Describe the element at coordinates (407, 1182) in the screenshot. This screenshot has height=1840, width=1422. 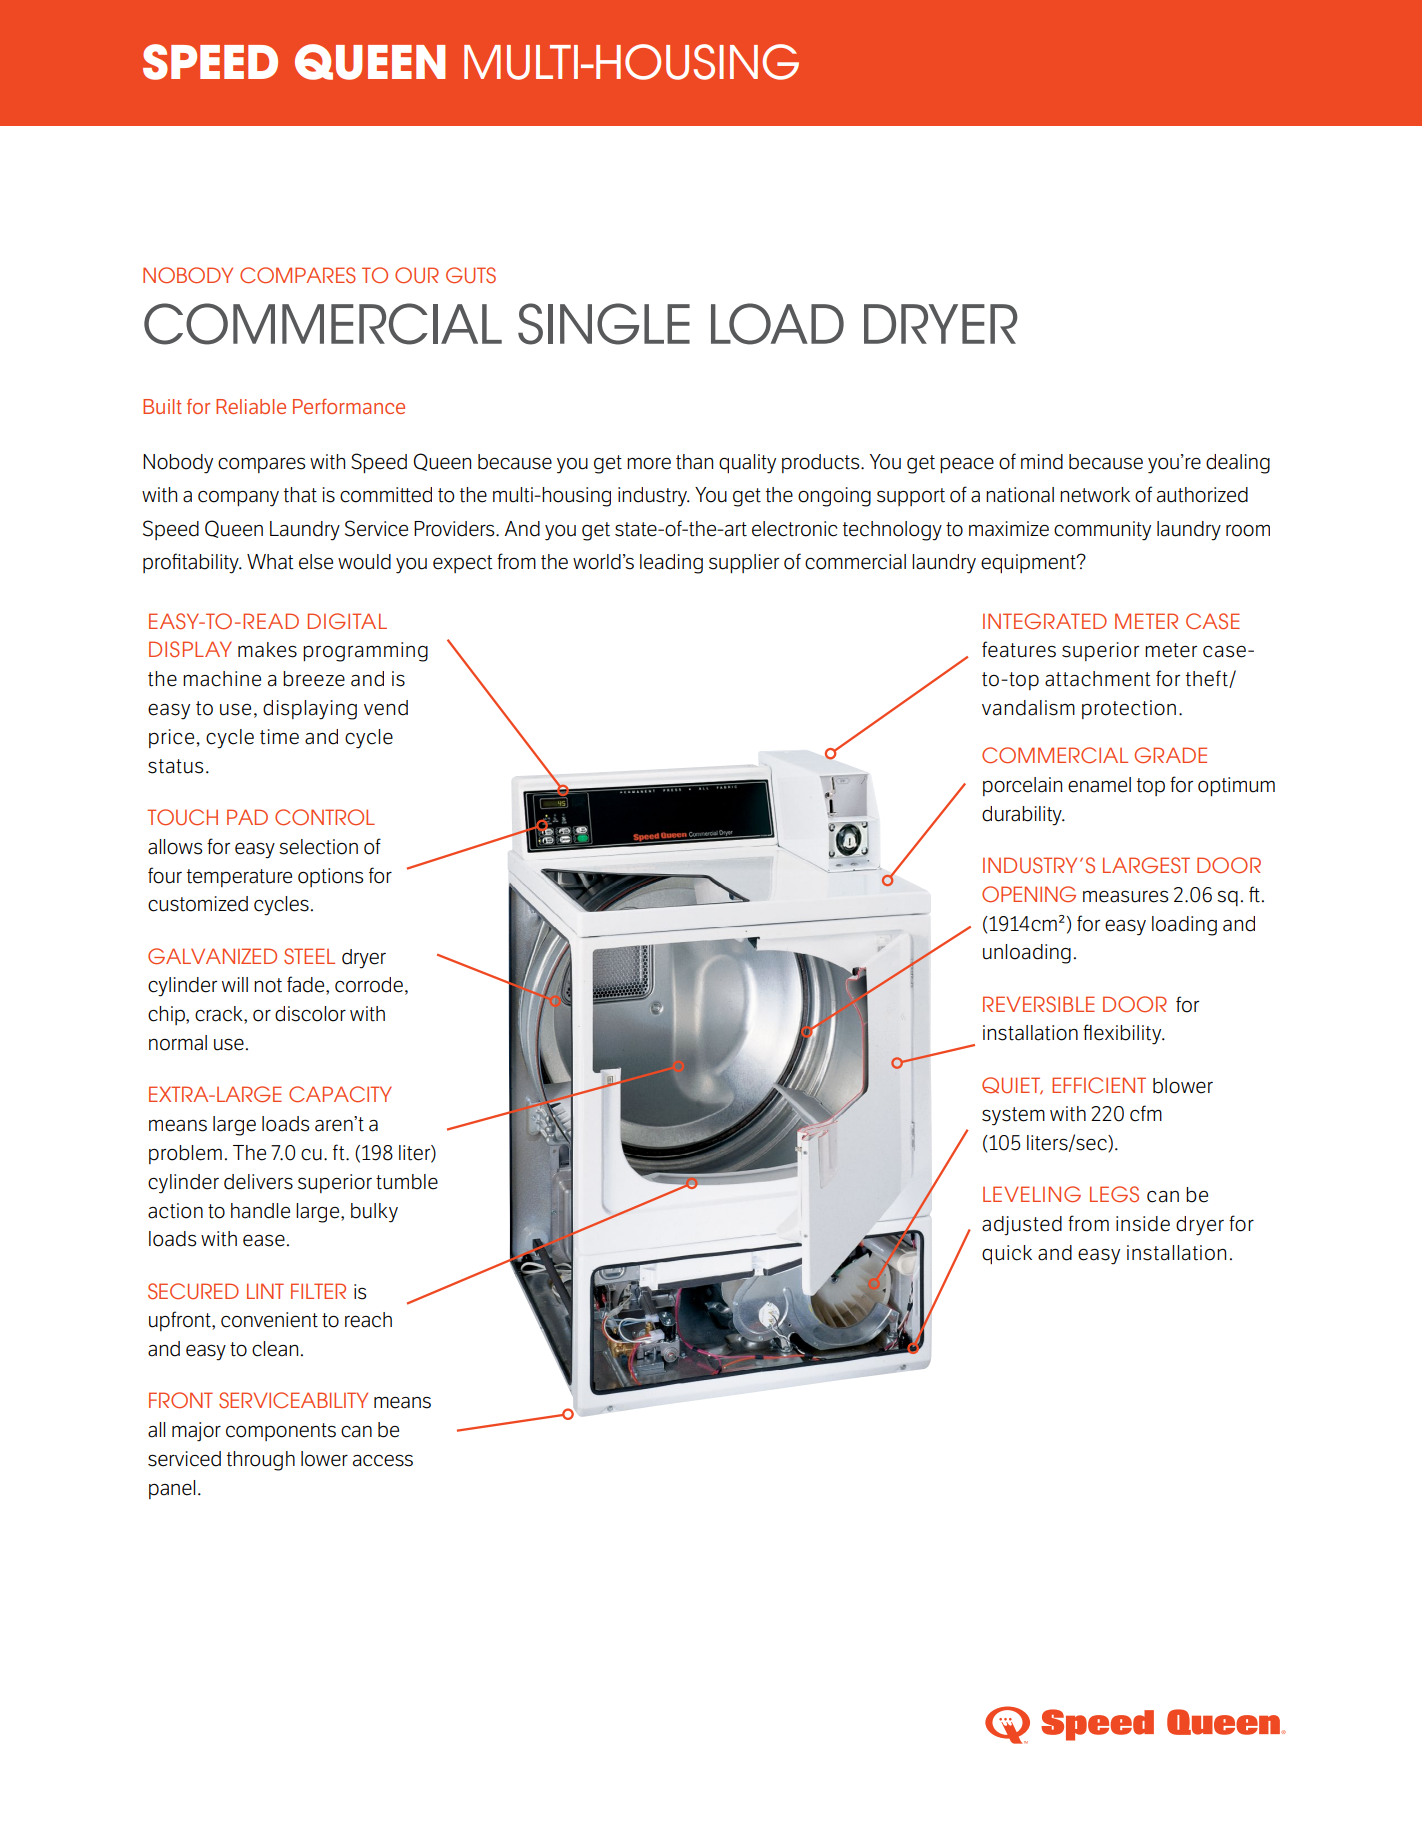
I see `tumble` at that location.
